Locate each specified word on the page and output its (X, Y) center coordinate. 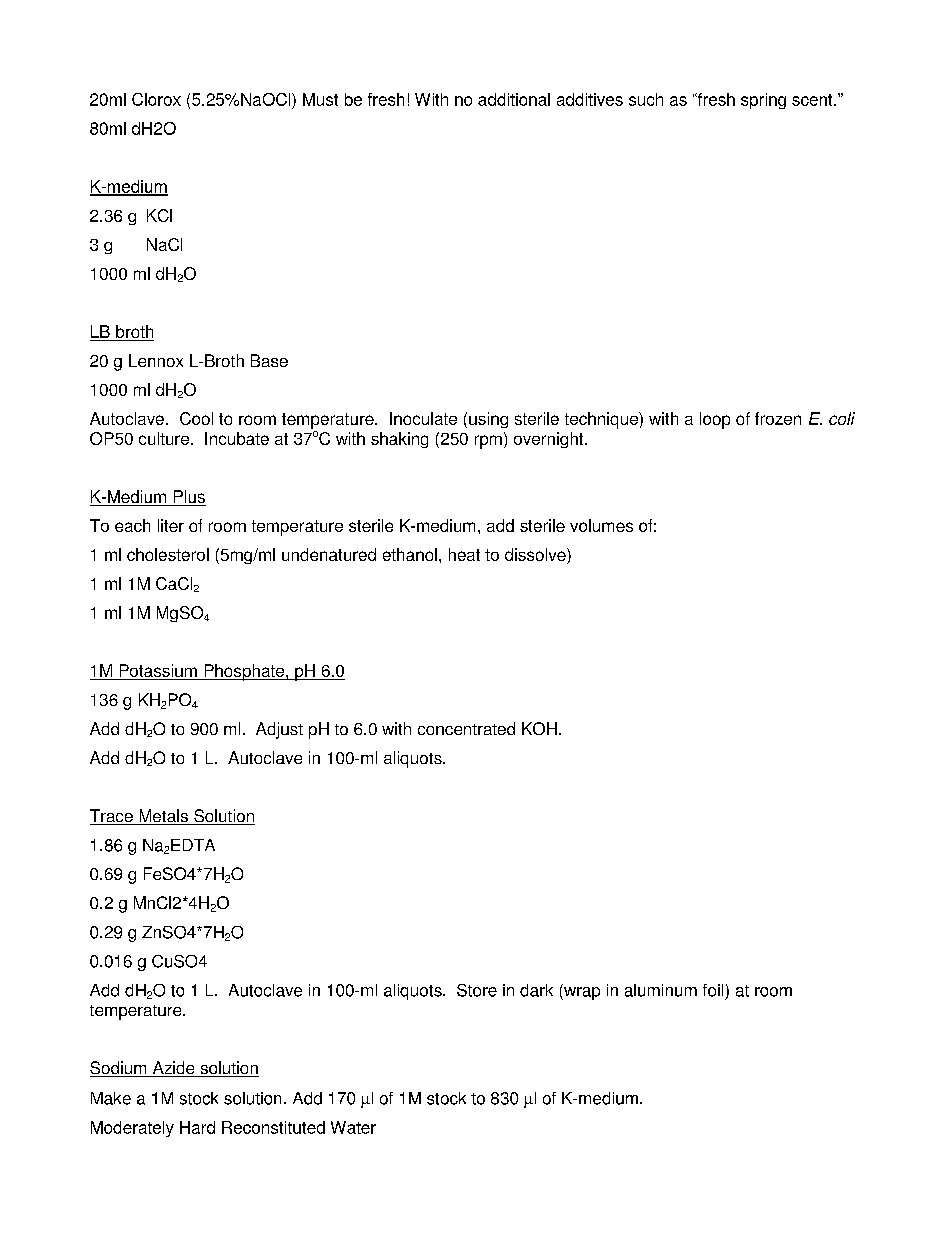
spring (763, 101)
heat (464, 554)
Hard (197, 1127)
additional (514, 99)
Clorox (156, 99)
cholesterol (168, 554)
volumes (601, 525)
